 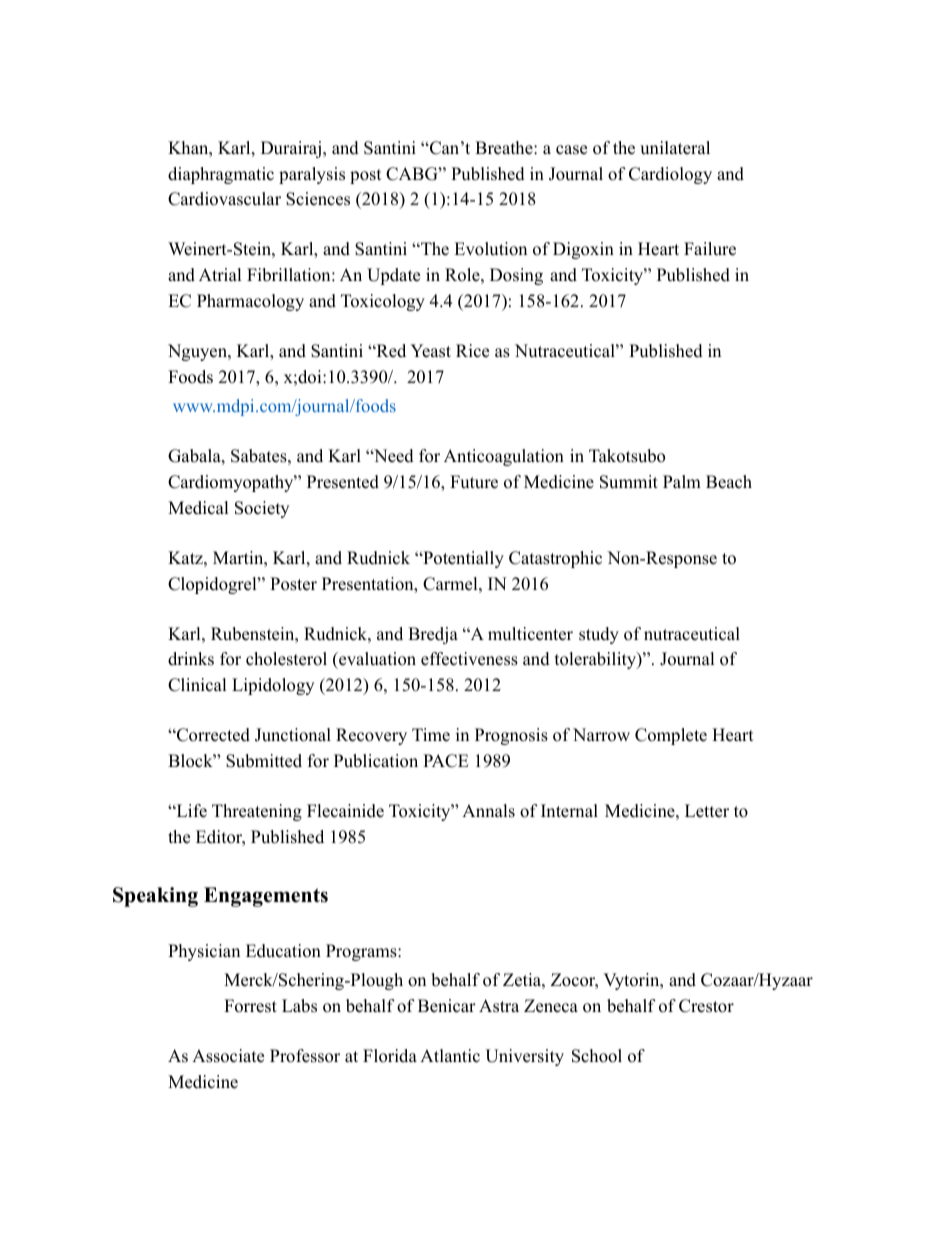 I want to click on Associate, so click(x=228, y=1056).
